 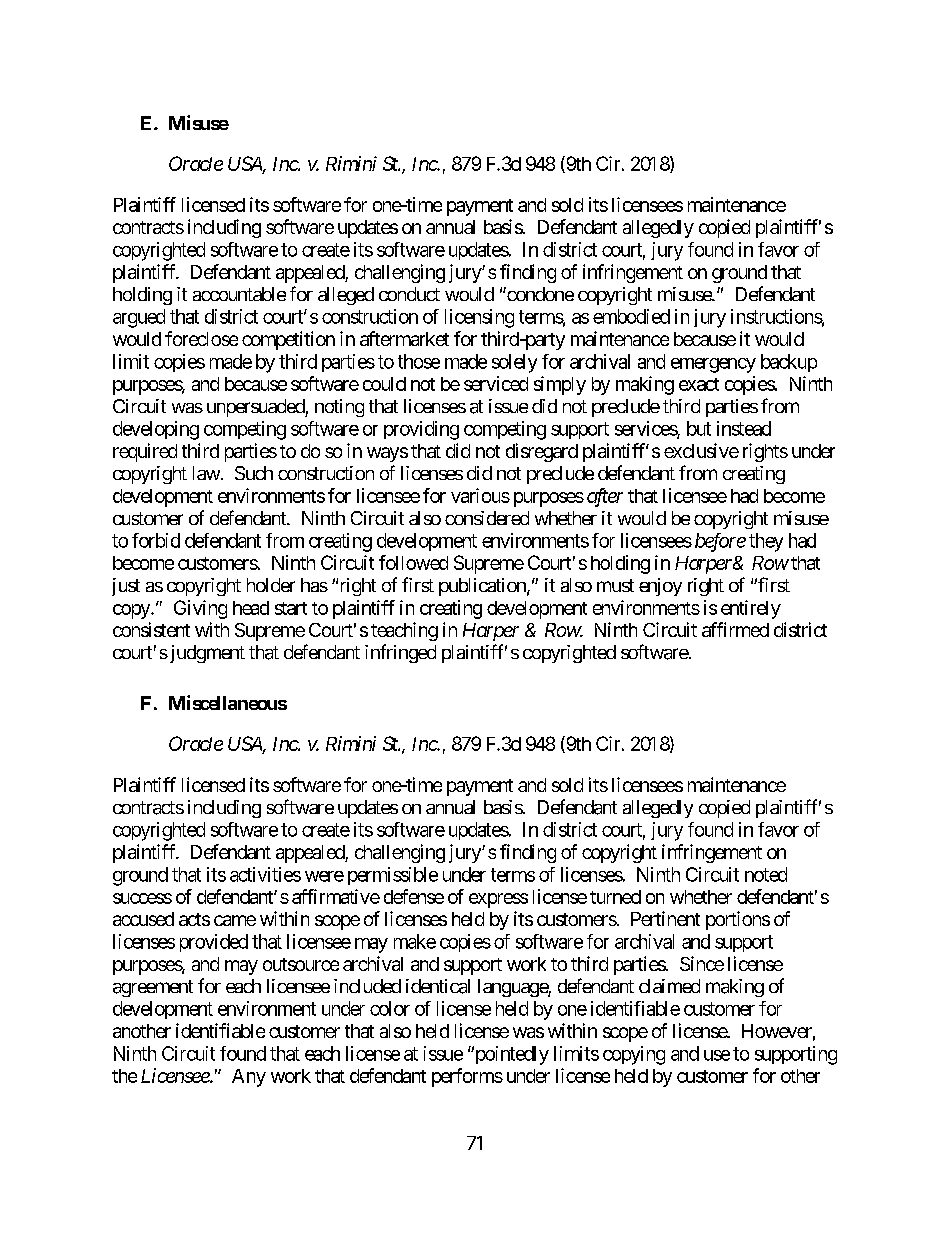 I want to click on before, so click(x=720, y=542).
